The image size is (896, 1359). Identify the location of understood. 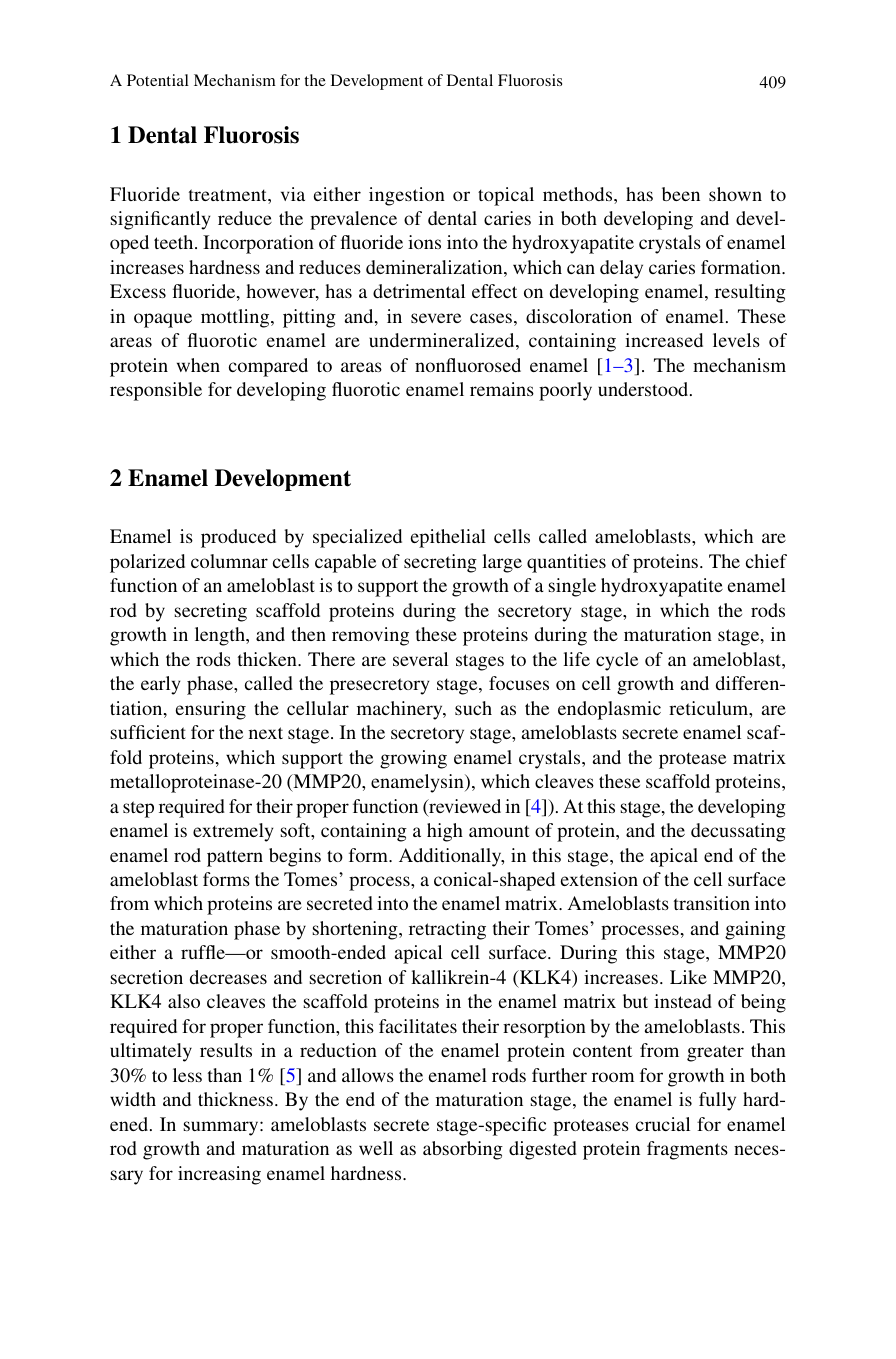
(644, 389).
